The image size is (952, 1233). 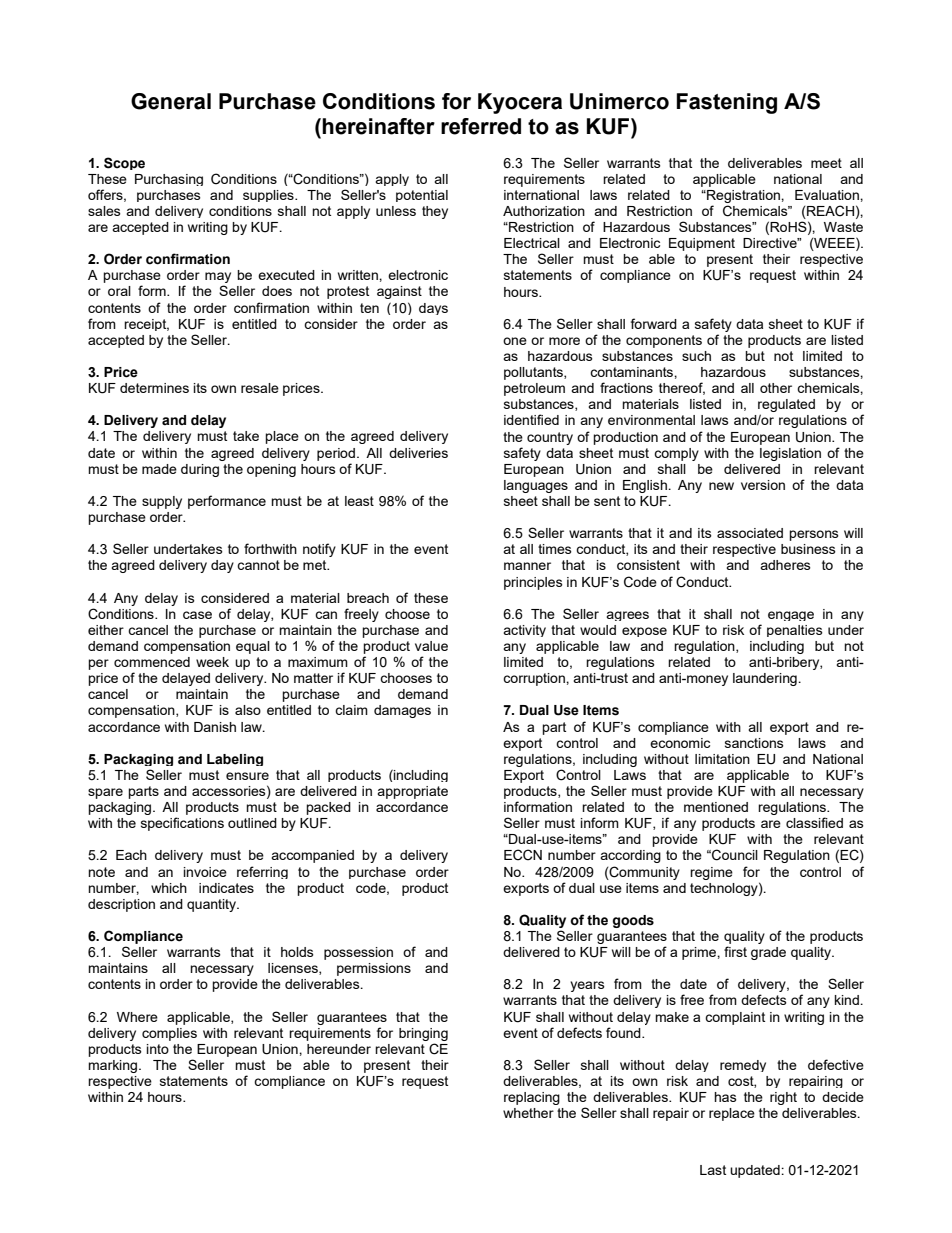 I want to click on penalties, so click(x=795, y=631).
